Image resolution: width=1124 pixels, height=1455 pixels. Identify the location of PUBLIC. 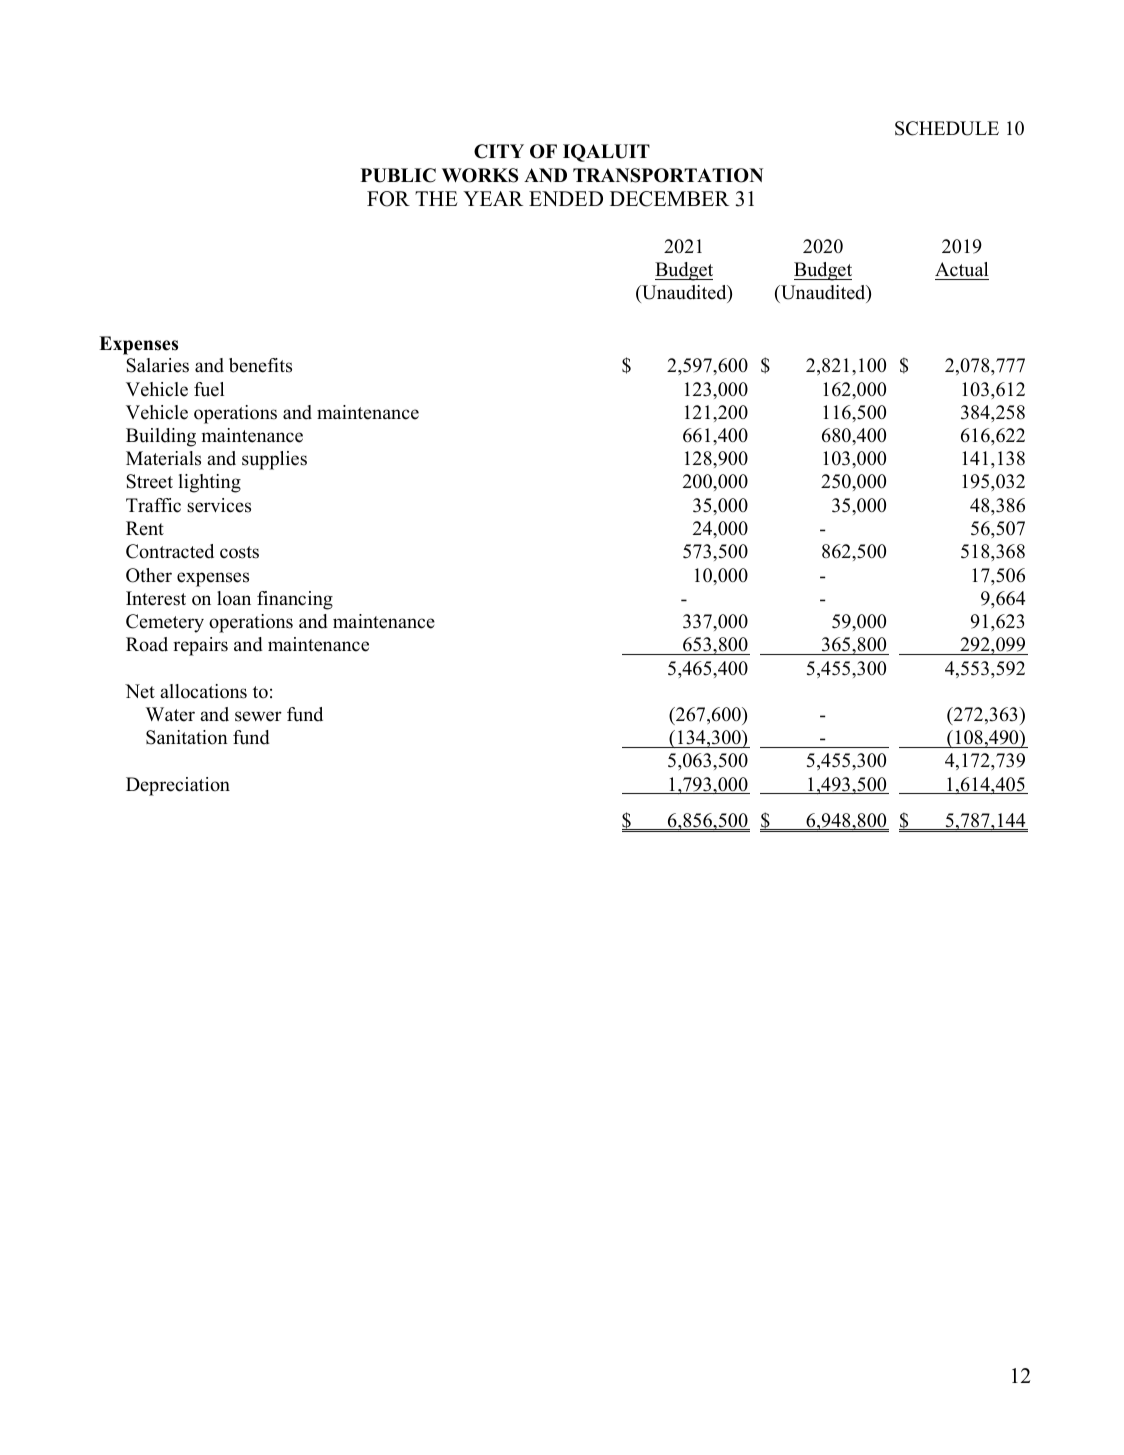
(398, 175).
